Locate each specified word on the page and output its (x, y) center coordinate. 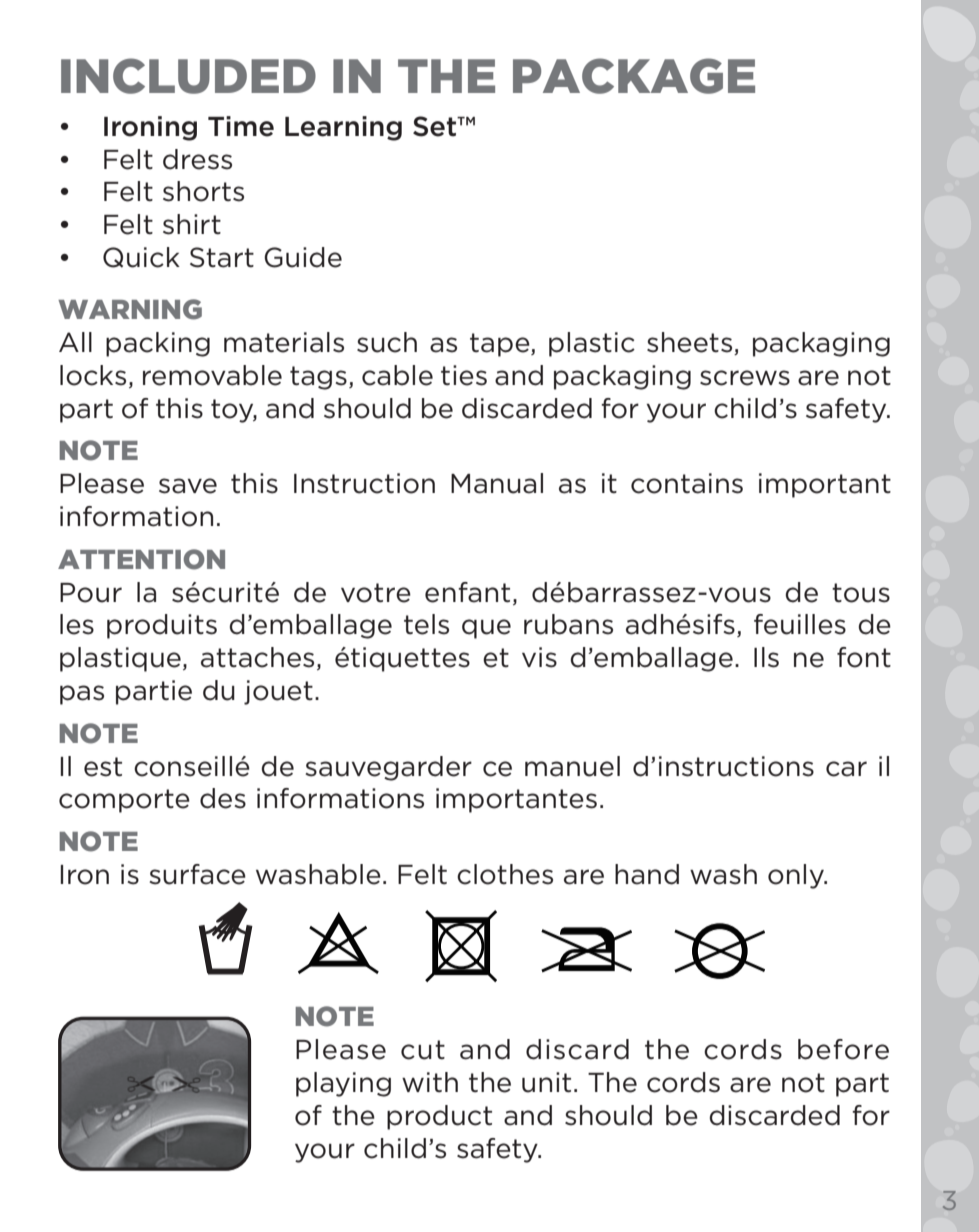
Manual (497, 483)
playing (343, 1084)
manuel (572, 766)
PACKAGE (634, 76)
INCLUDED (188, 76)
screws (745, 378)
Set (436, 126)
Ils (766, 657)
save (188, 486)
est (103, 767)
